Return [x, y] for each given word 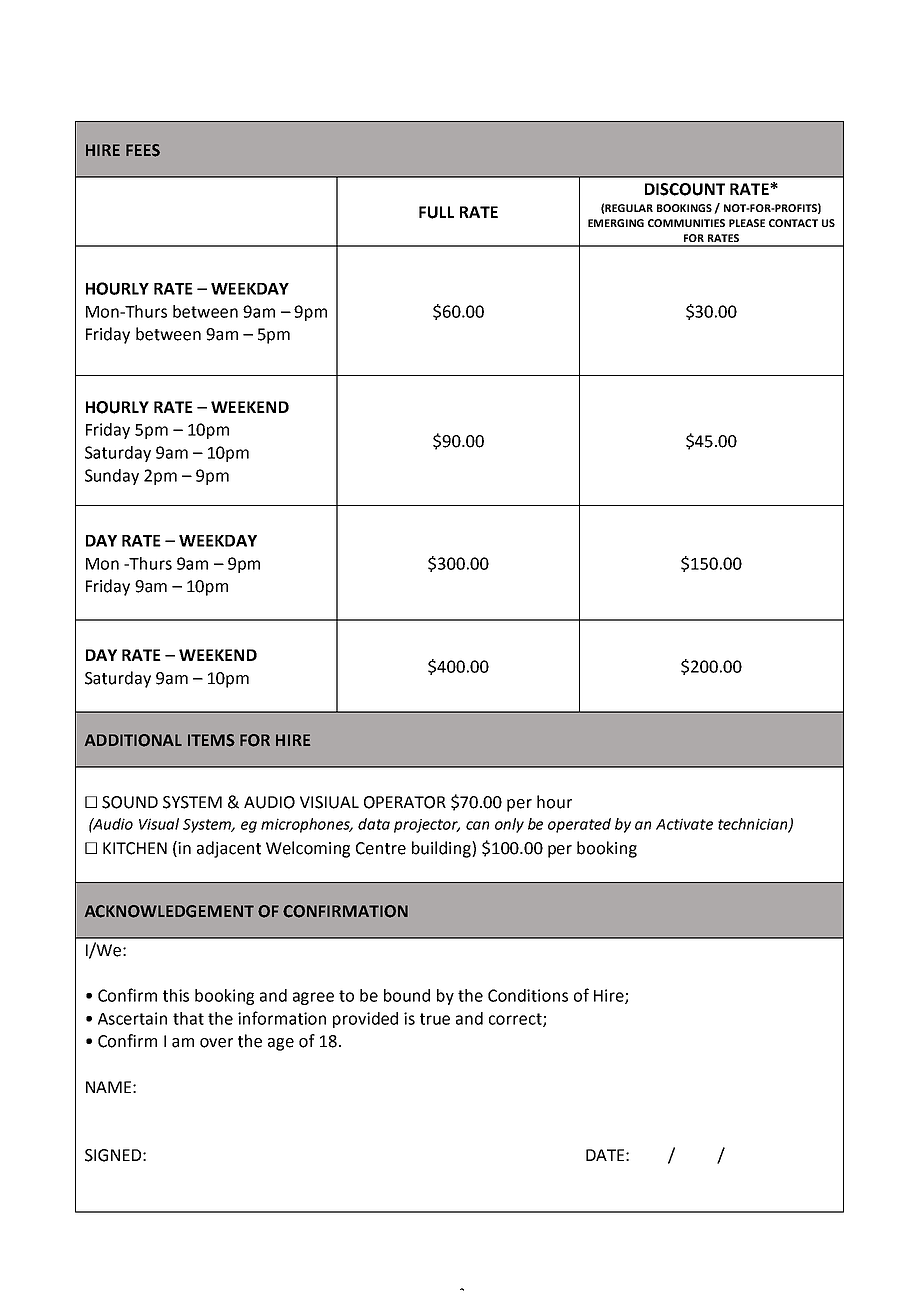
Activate [684, 824]
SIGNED [113, 1155]
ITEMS [211, 740]
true [435, 1019]
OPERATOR [405, 802]
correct [516, 1020]
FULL [436, 212]
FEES [143, 150]
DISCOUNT [685, 189]
